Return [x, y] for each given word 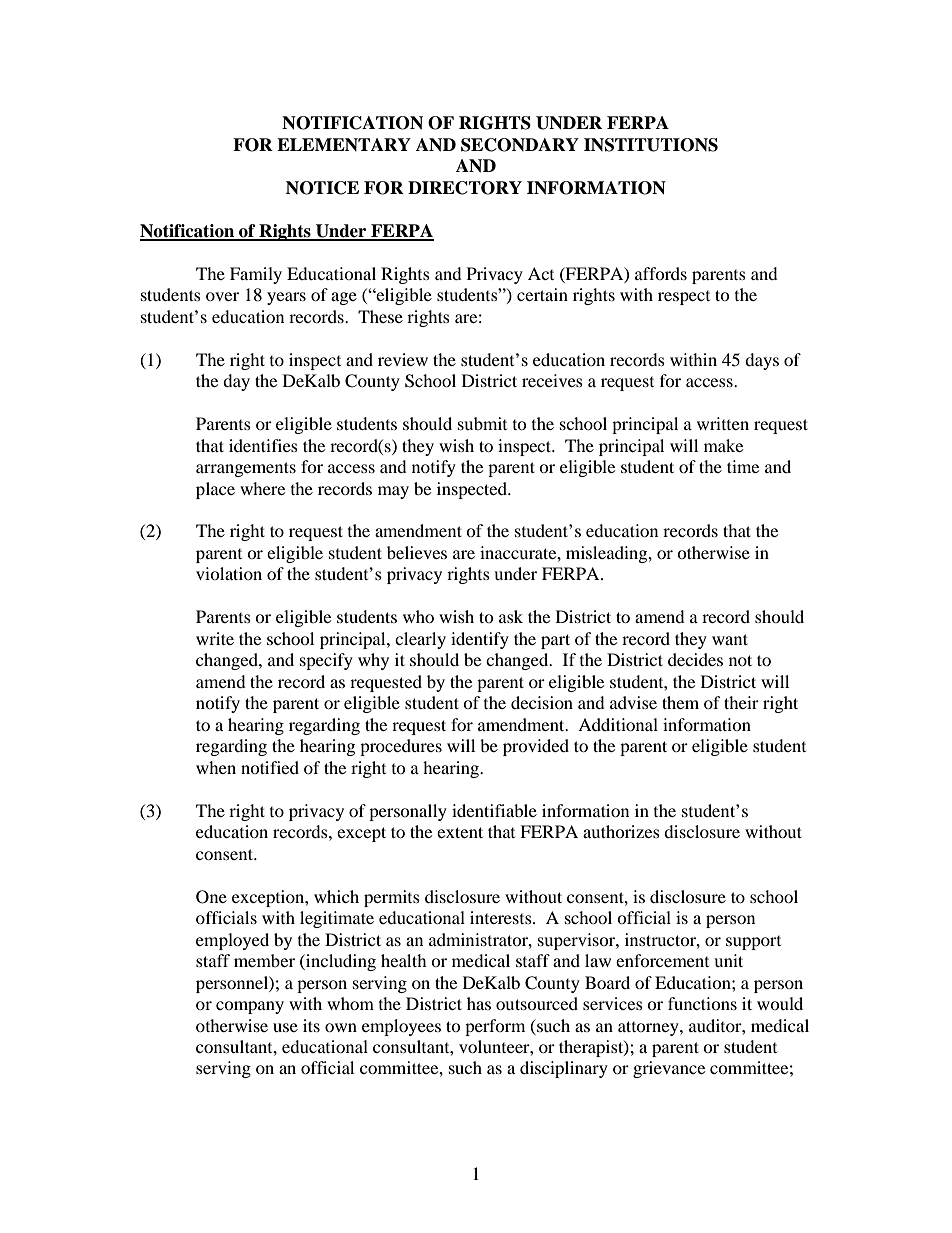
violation [229, 573]
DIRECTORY [465, 188]
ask [511, 616]
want [730, 639]
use [285, 1027]
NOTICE [322, 188]
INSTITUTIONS [651, 145]
